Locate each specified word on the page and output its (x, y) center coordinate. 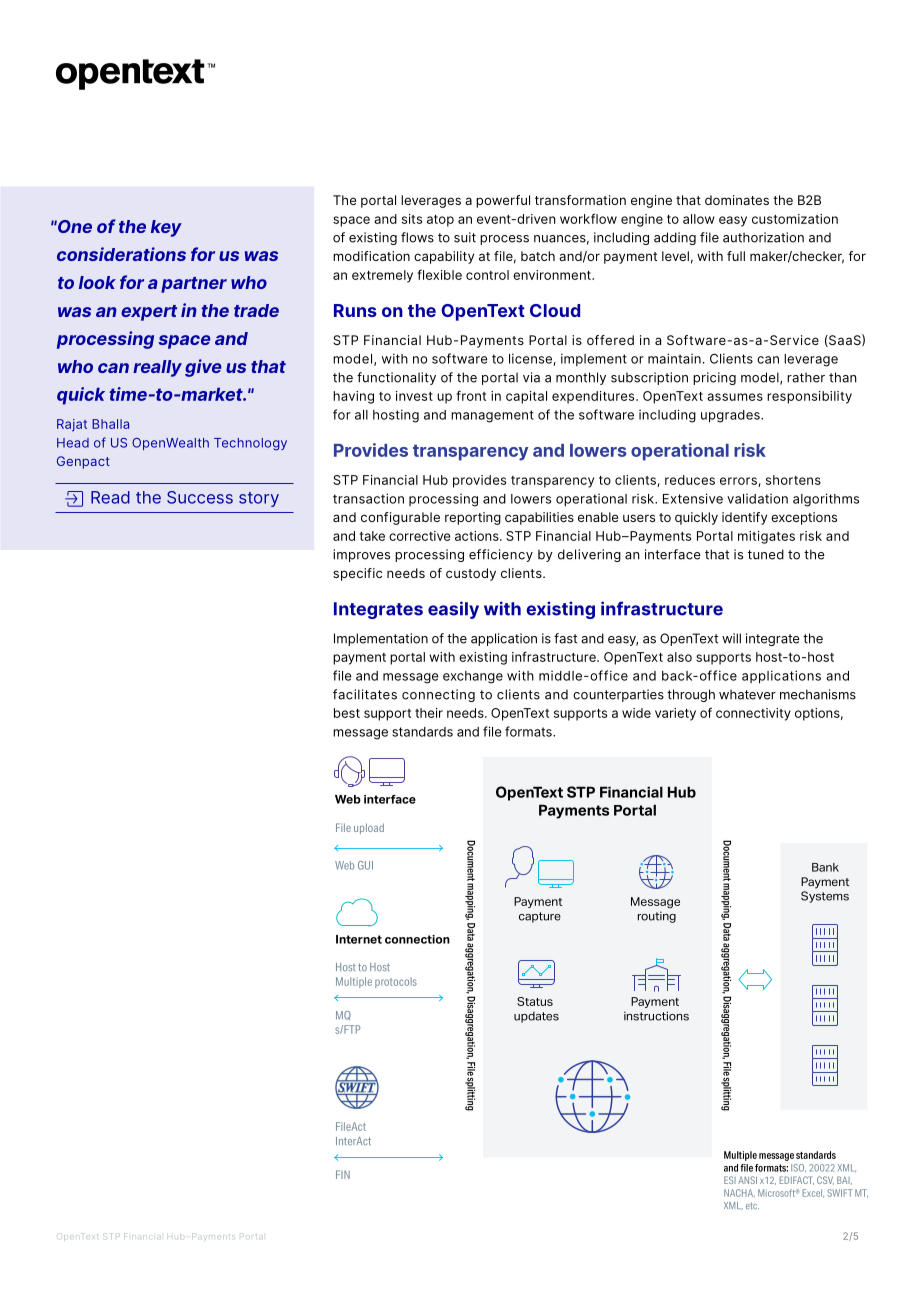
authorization (763, 237)
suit (465, 237)
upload (369, 828)
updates (536, 1017)
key (166, 228)
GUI (365, 865)
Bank (825, 867)
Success (200, 497)
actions (478, 536)
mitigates (766, 537)
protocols (396, 982)
